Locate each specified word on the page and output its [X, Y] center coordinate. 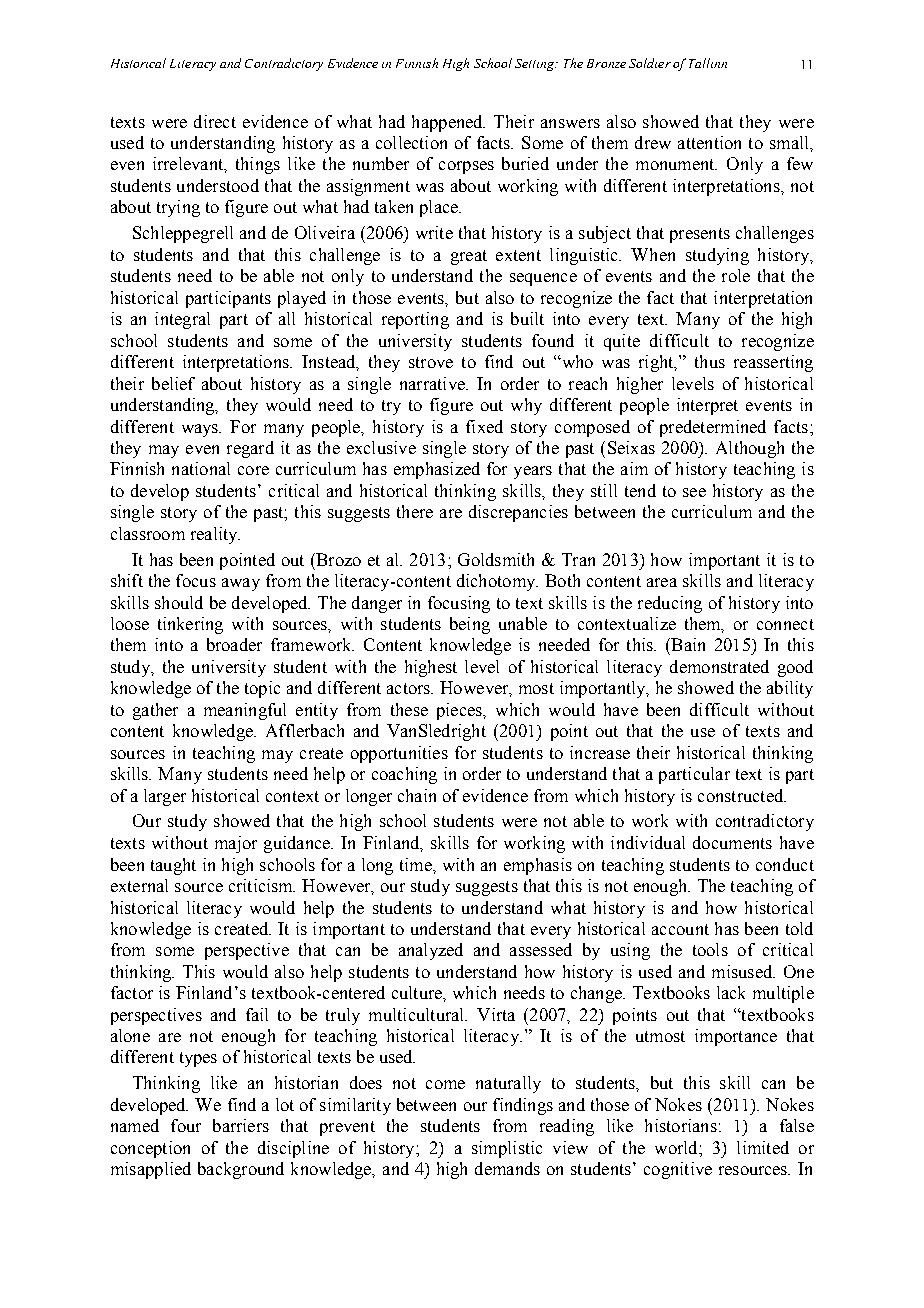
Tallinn [708, 63]
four [186, 1125]
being [470, 625]
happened [448, 123]
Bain [687, 644]
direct [215, 121]
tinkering [190, 625]
